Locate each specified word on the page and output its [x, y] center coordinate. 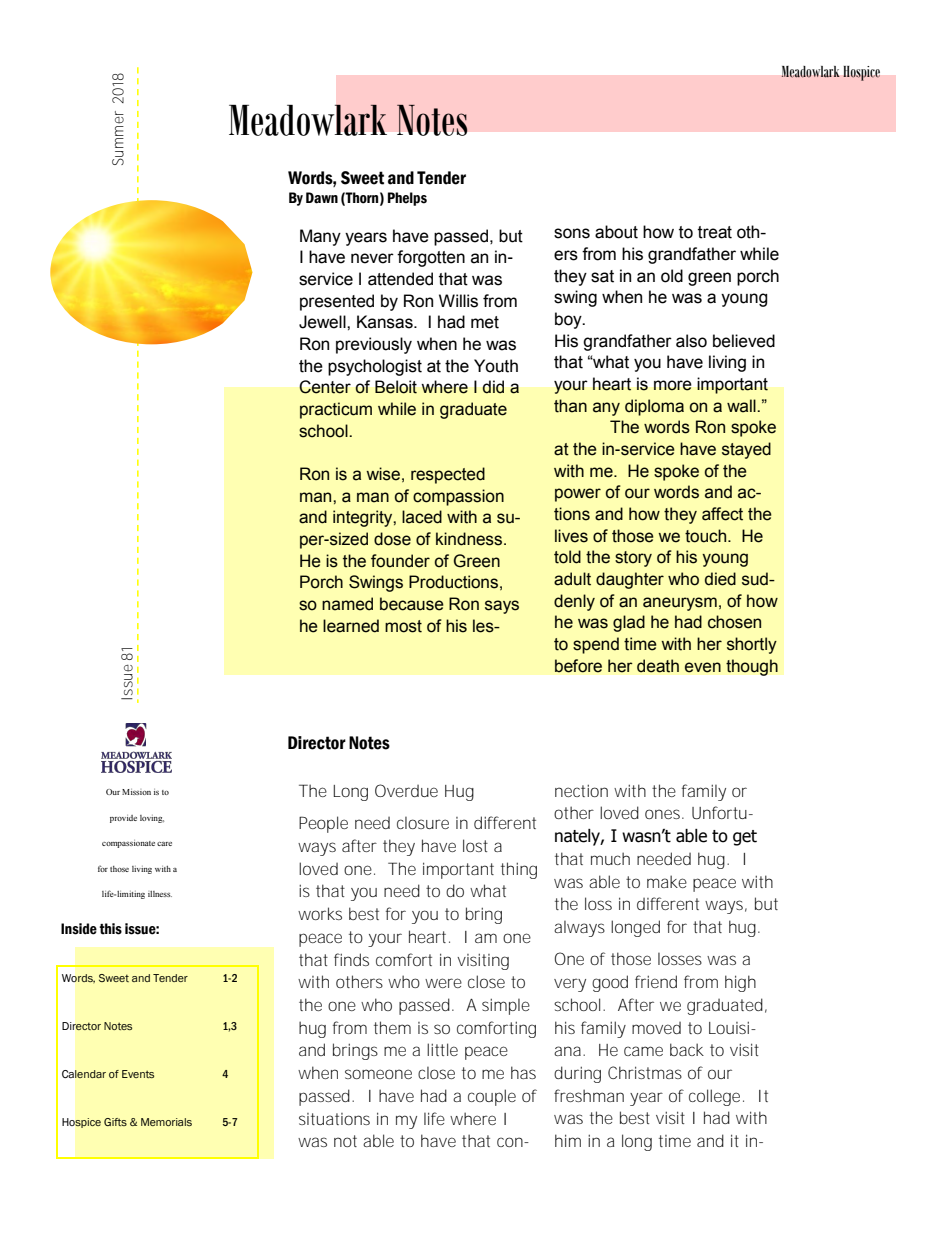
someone [378, 1074]
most [403, 626]
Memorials [166, 1122]
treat [715, 232]
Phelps [407, 199]
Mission [136, 792]
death [658, 666]
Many [320, 237]
